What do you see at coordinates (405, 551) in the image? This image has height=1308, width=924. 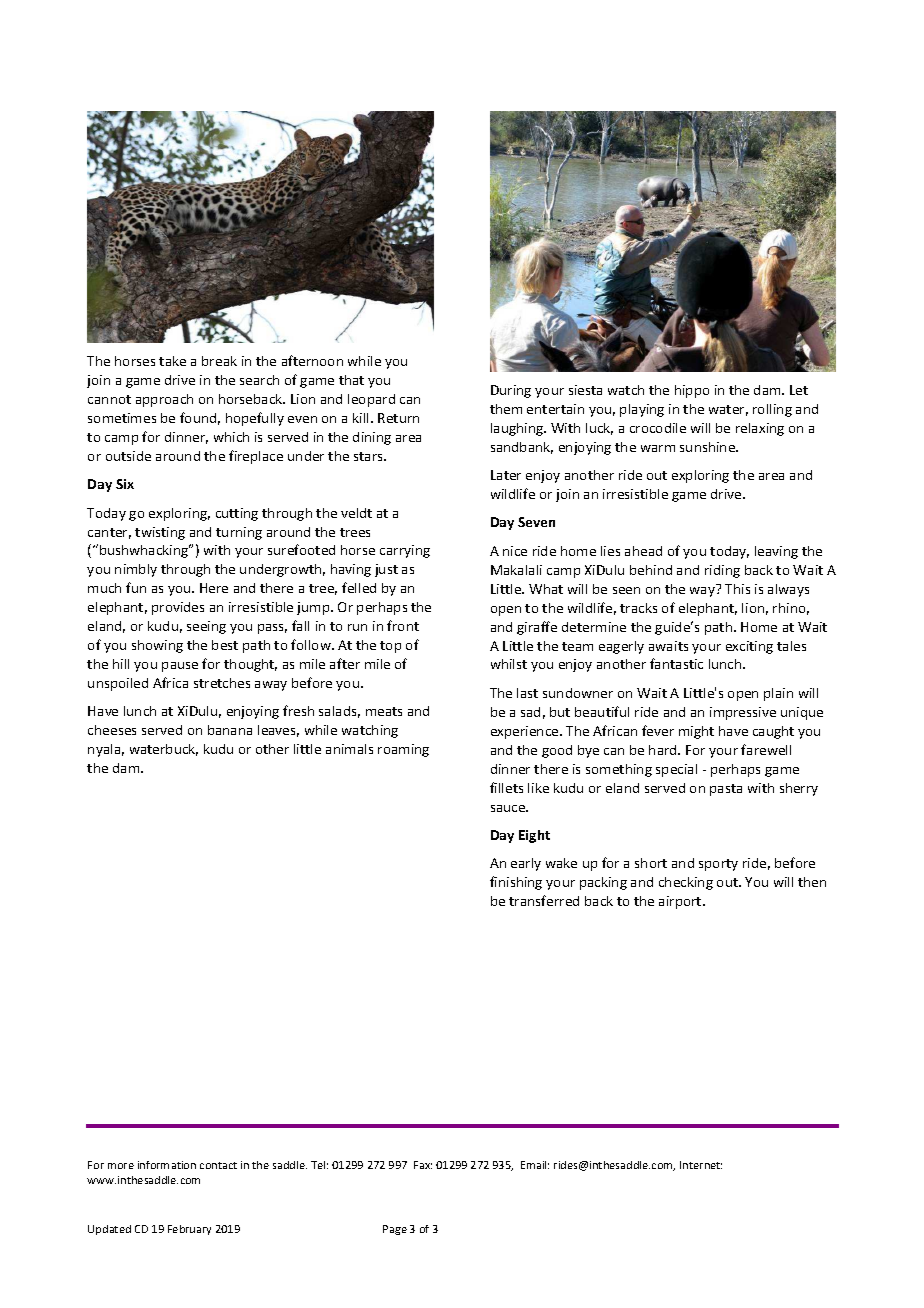 I see `carrying` at bounding box center [405, 551].
